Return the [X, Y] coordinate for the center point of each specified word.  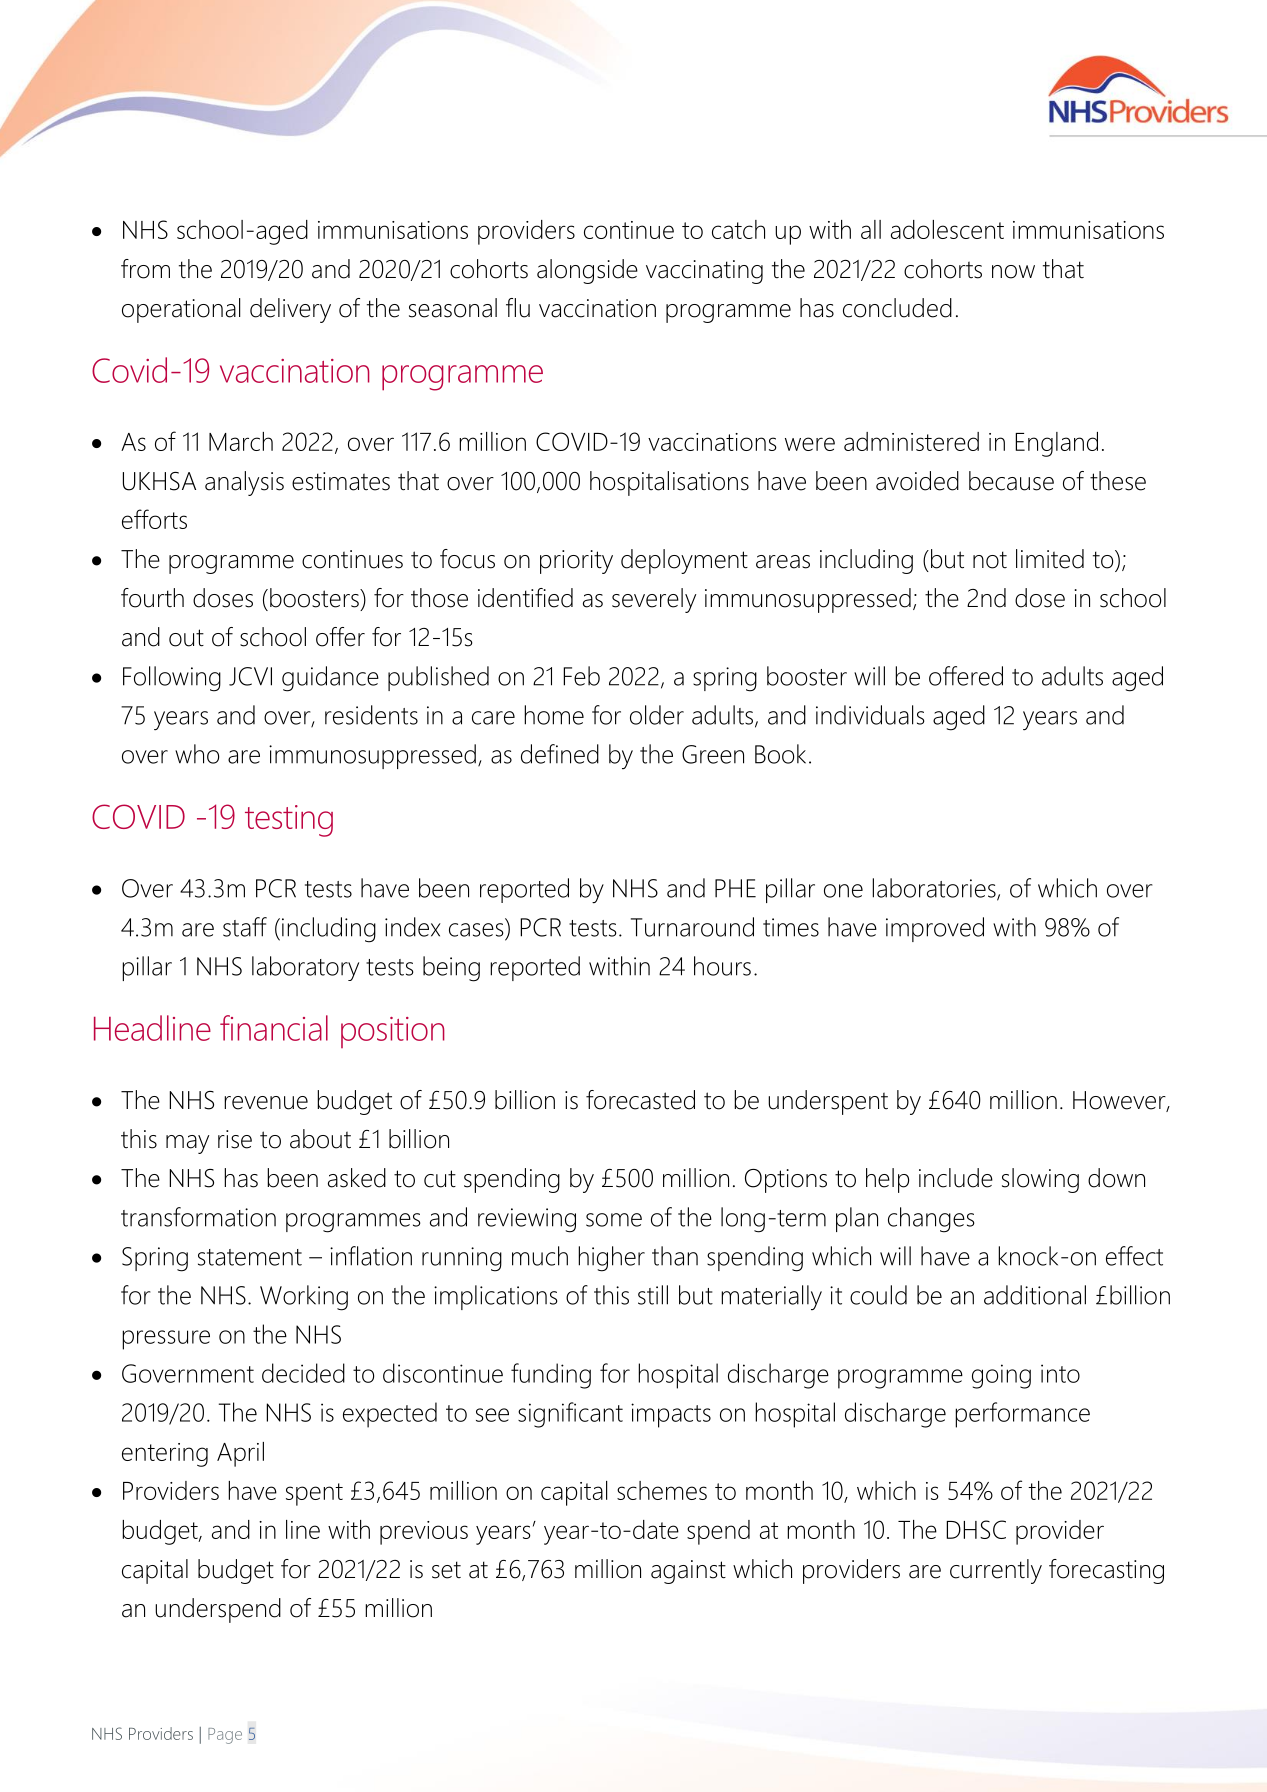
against [688, 1572]
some [614, 1220]
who [197, 754]
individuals [870, 715]
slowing [1040, 1180]
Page [225, 1736]
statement [250, 1257]
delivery [290, 310]
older [657, 715]
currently [996, 1571]
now [1013, 272]
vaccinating [704, 272]
